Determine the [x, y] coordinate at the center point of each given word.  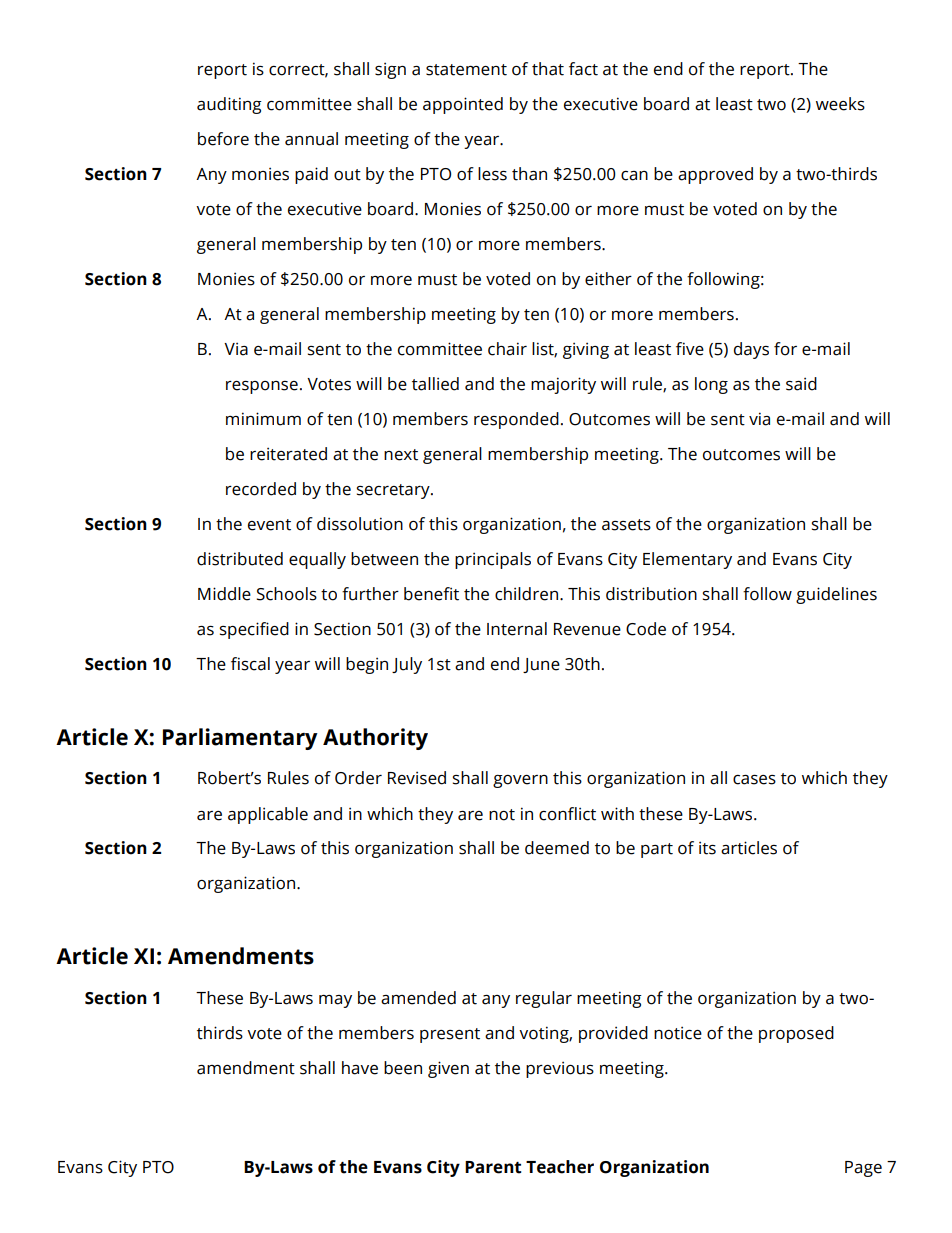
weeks [840, 104]
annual [311, 139]
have [360, 1068]
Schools [287, 594]
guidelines [836, 595]
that [548, 69]
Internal [517, 629]
